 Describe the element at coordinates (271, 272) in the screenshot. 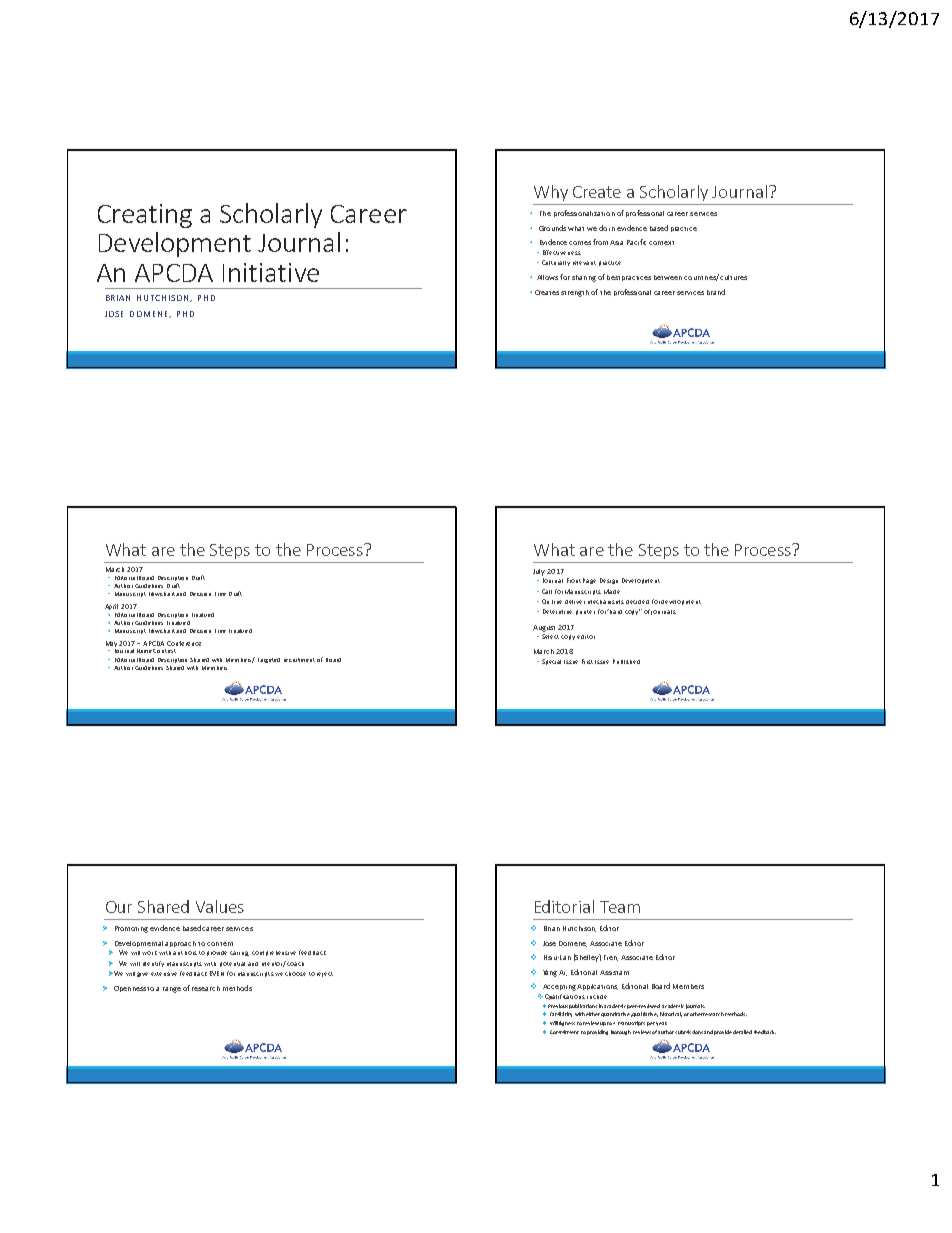

I see `Initiative` at that location.
